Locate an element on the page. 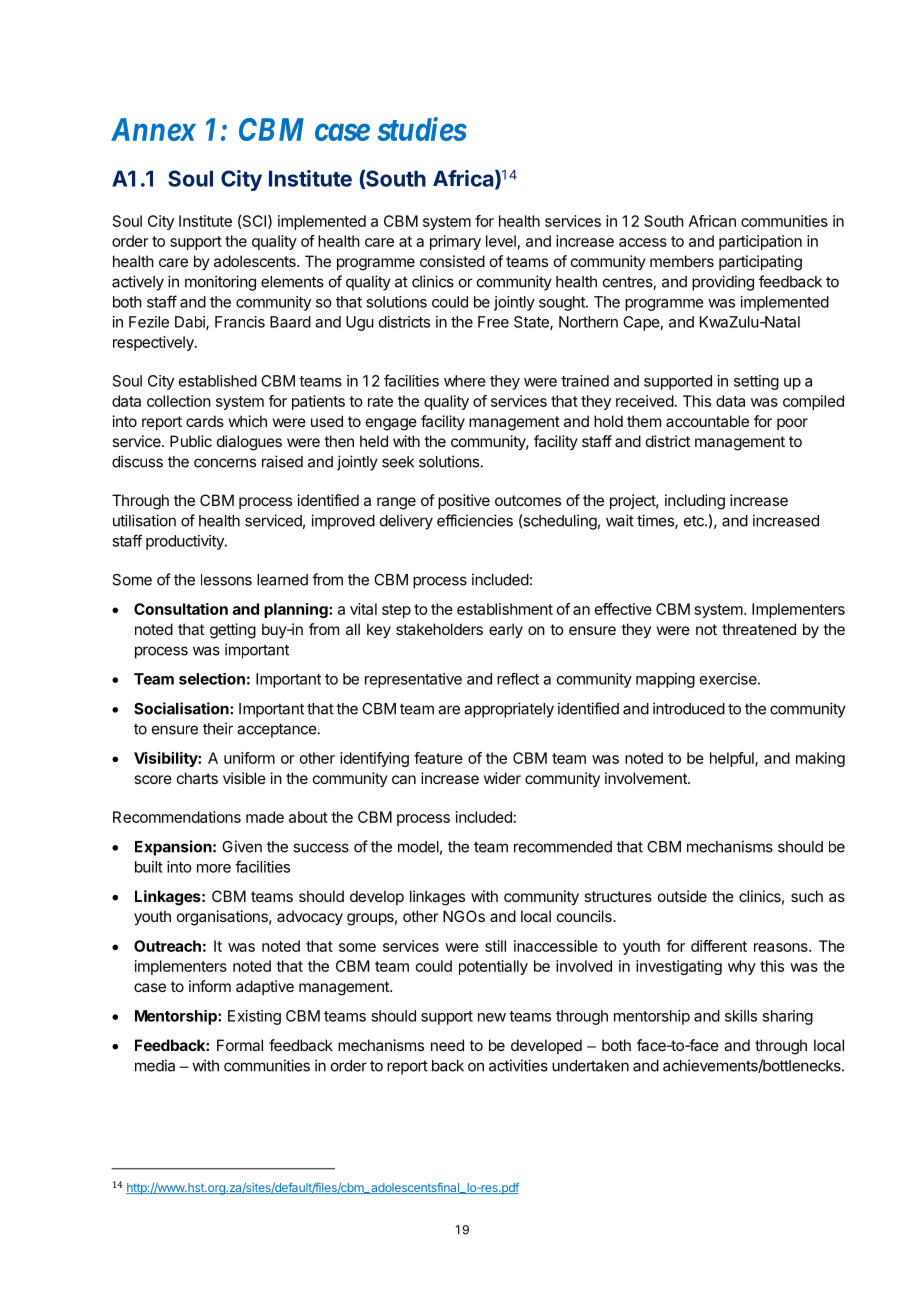 This image has width=924, height=1307. accountable is located at coordinates (707, 421).
